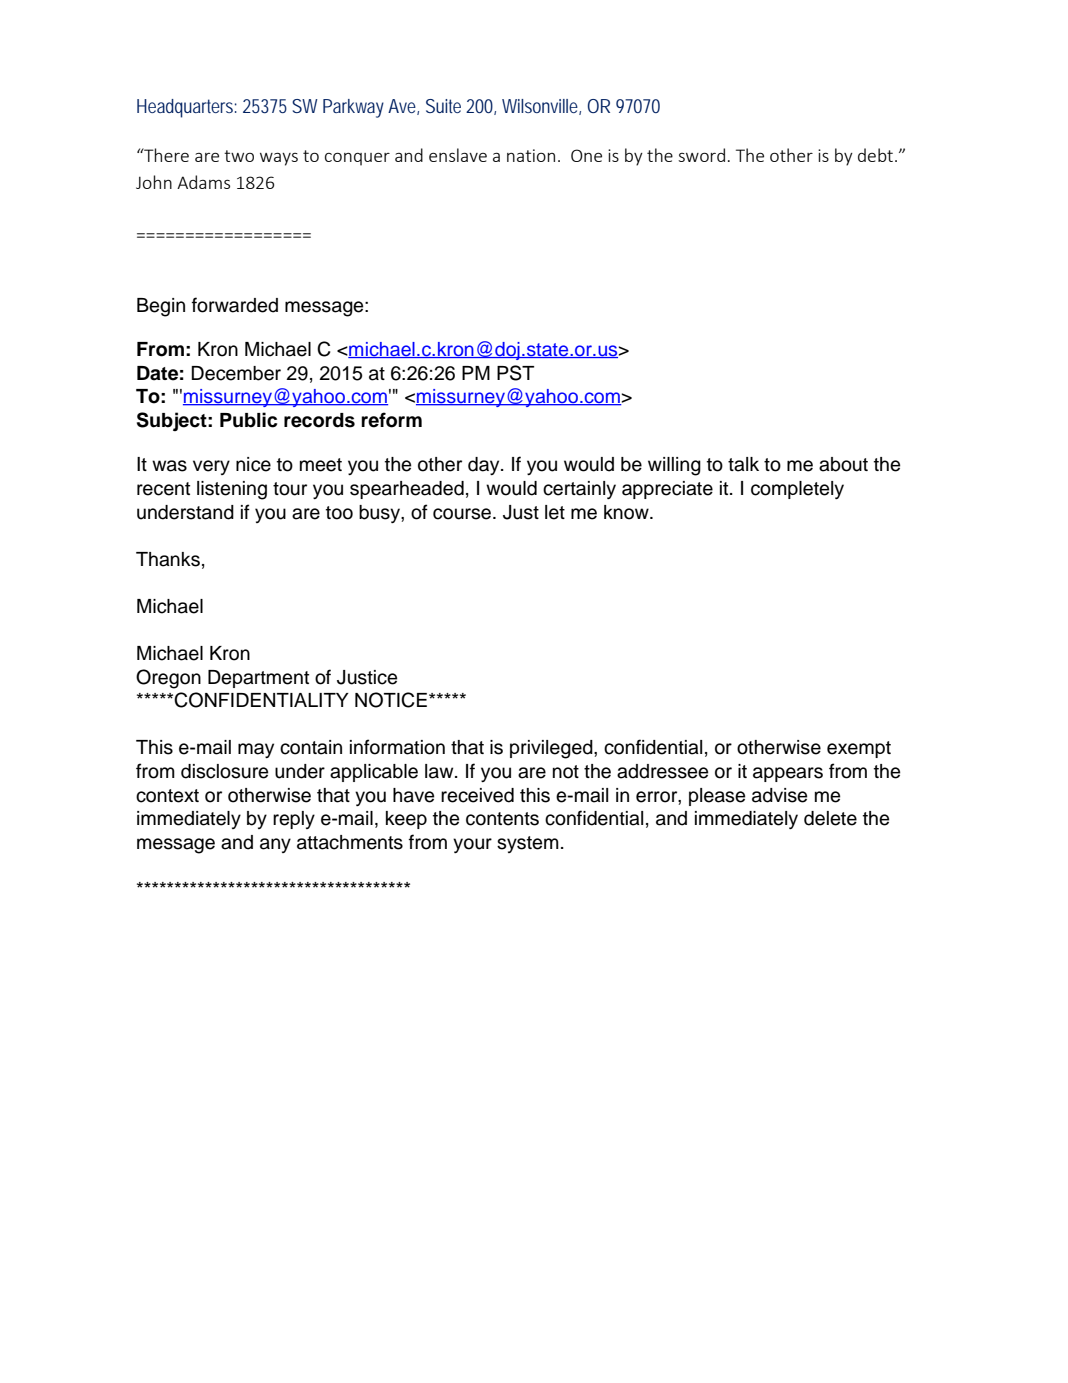  I want to click on debt, so click(875, 155).
